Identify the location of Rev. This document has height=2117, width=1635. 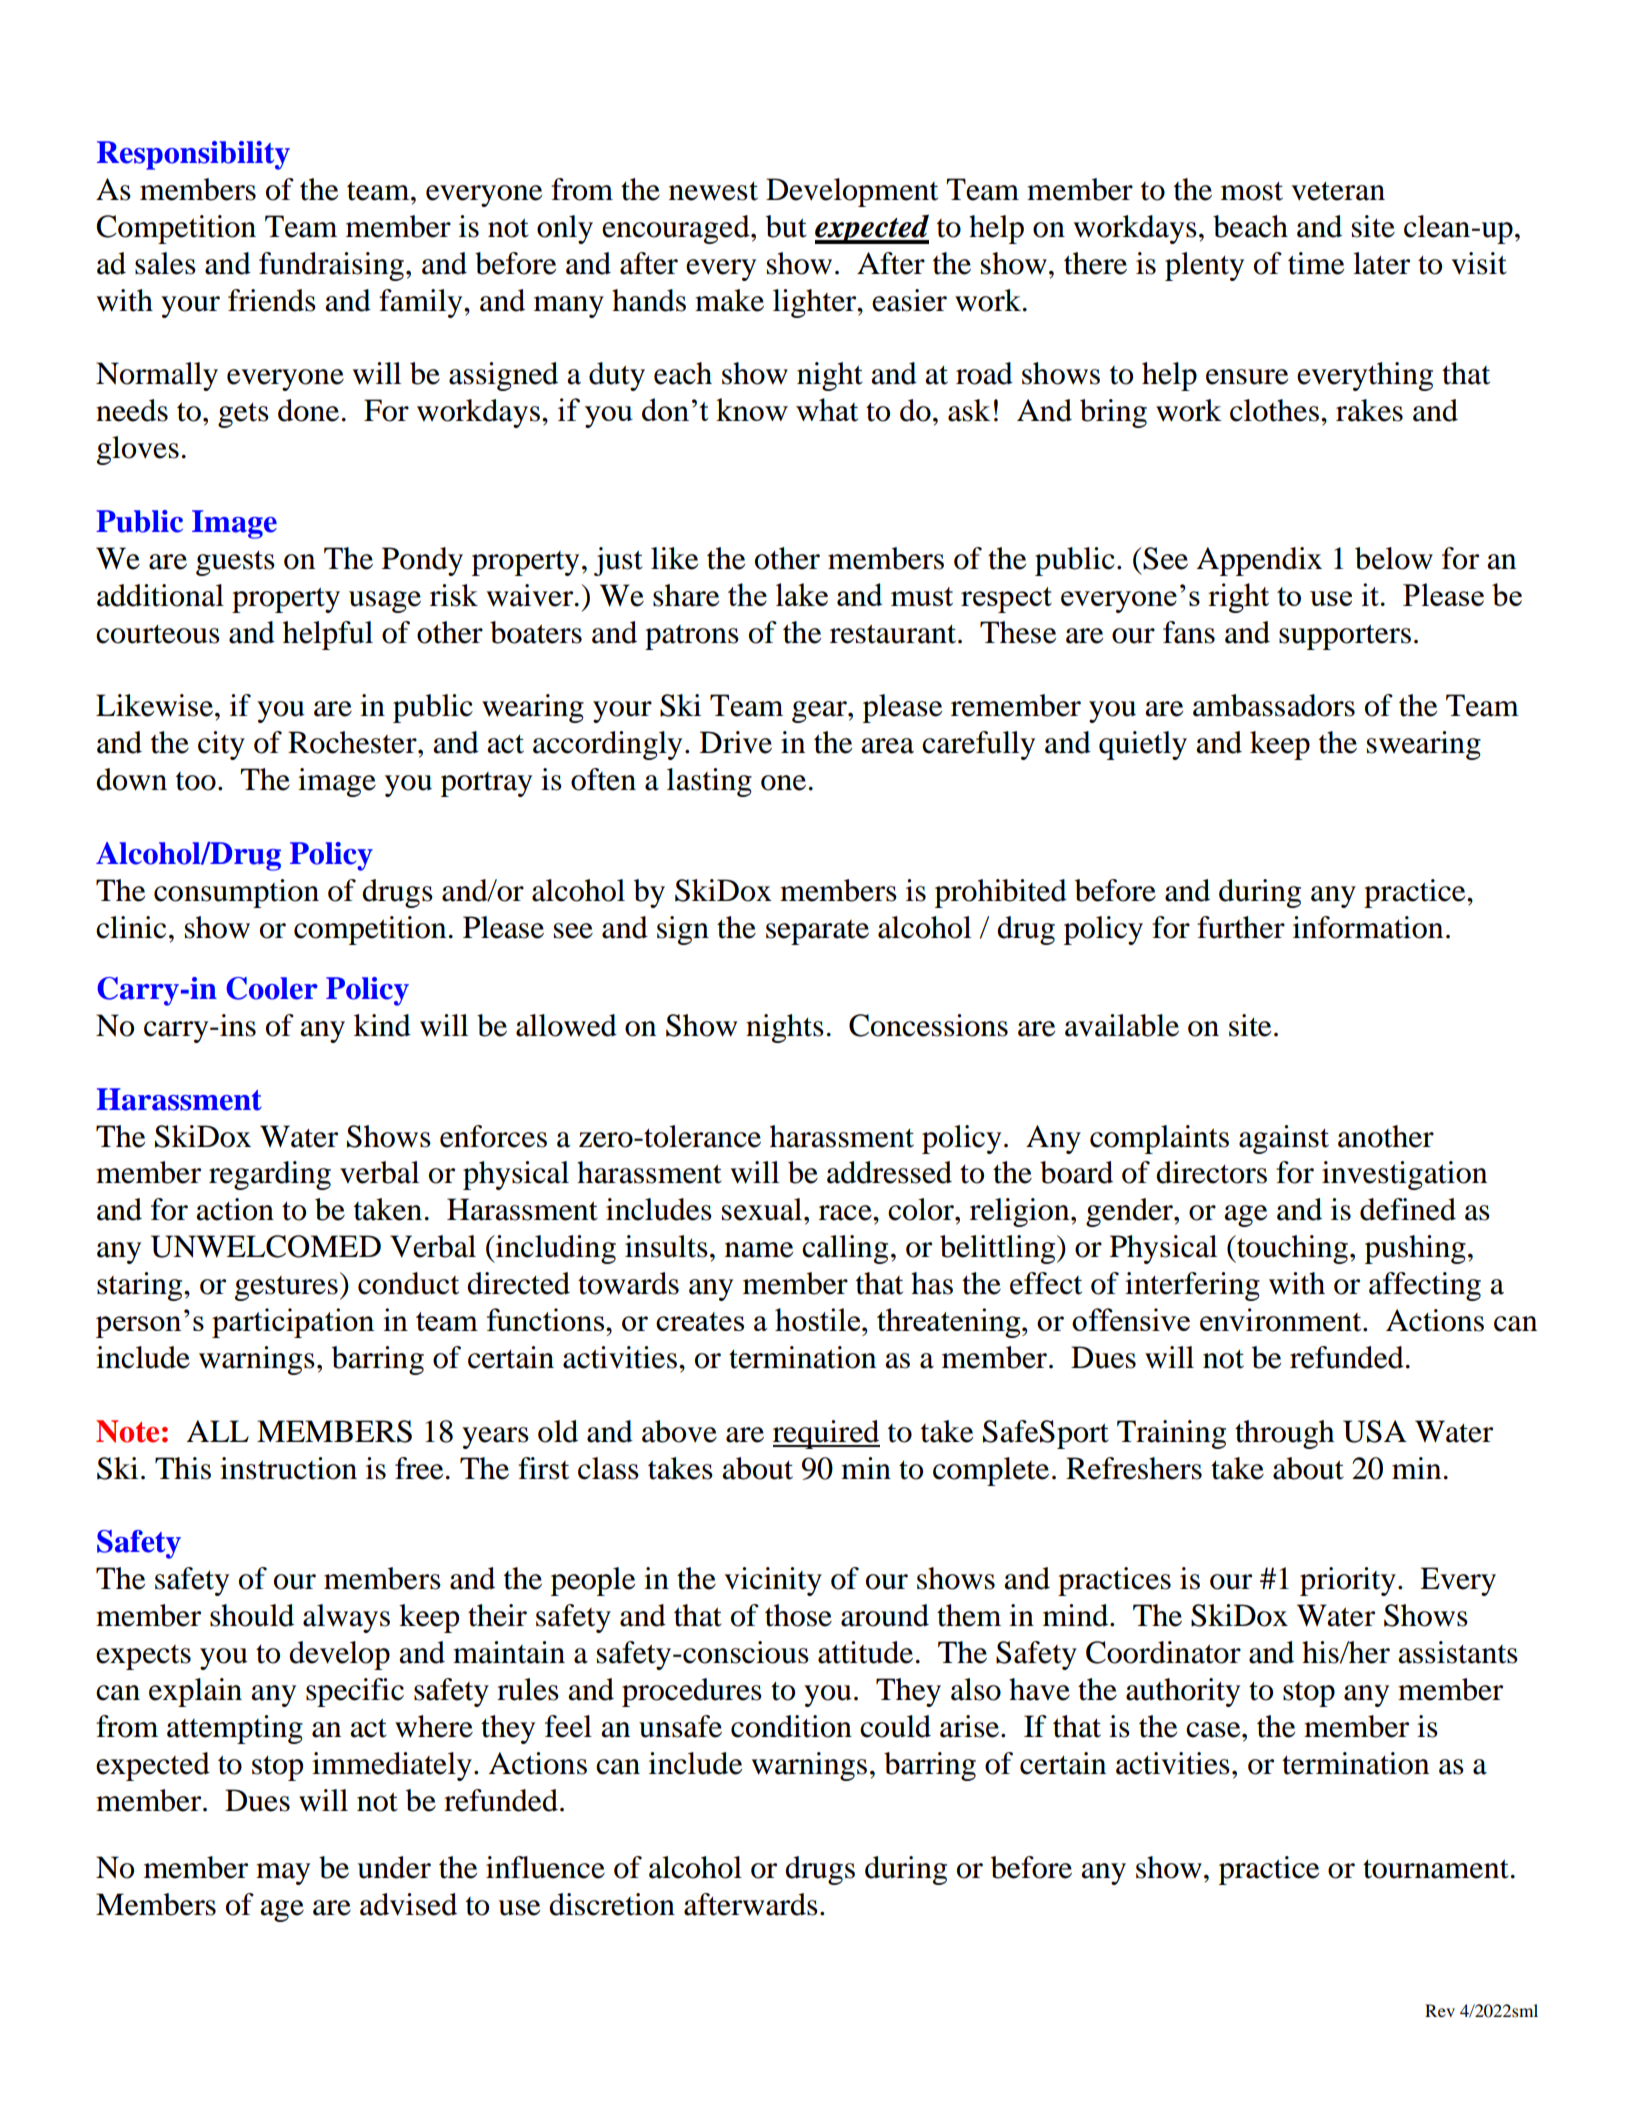
(1440, 2010).
